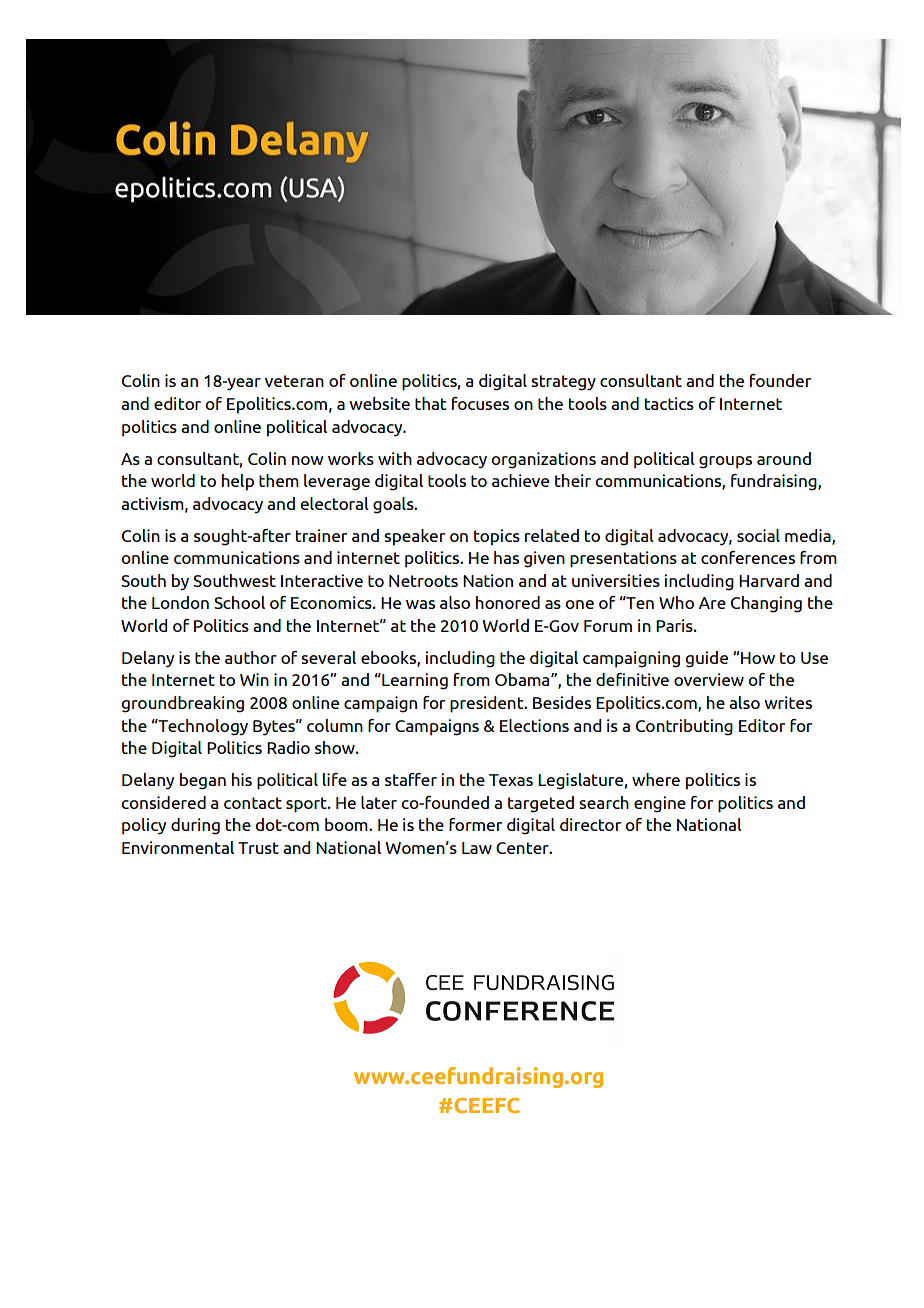  What do you see at coordinates (475, 824) in the screenshot?
I see `former` at bounding box center [475, 824].
